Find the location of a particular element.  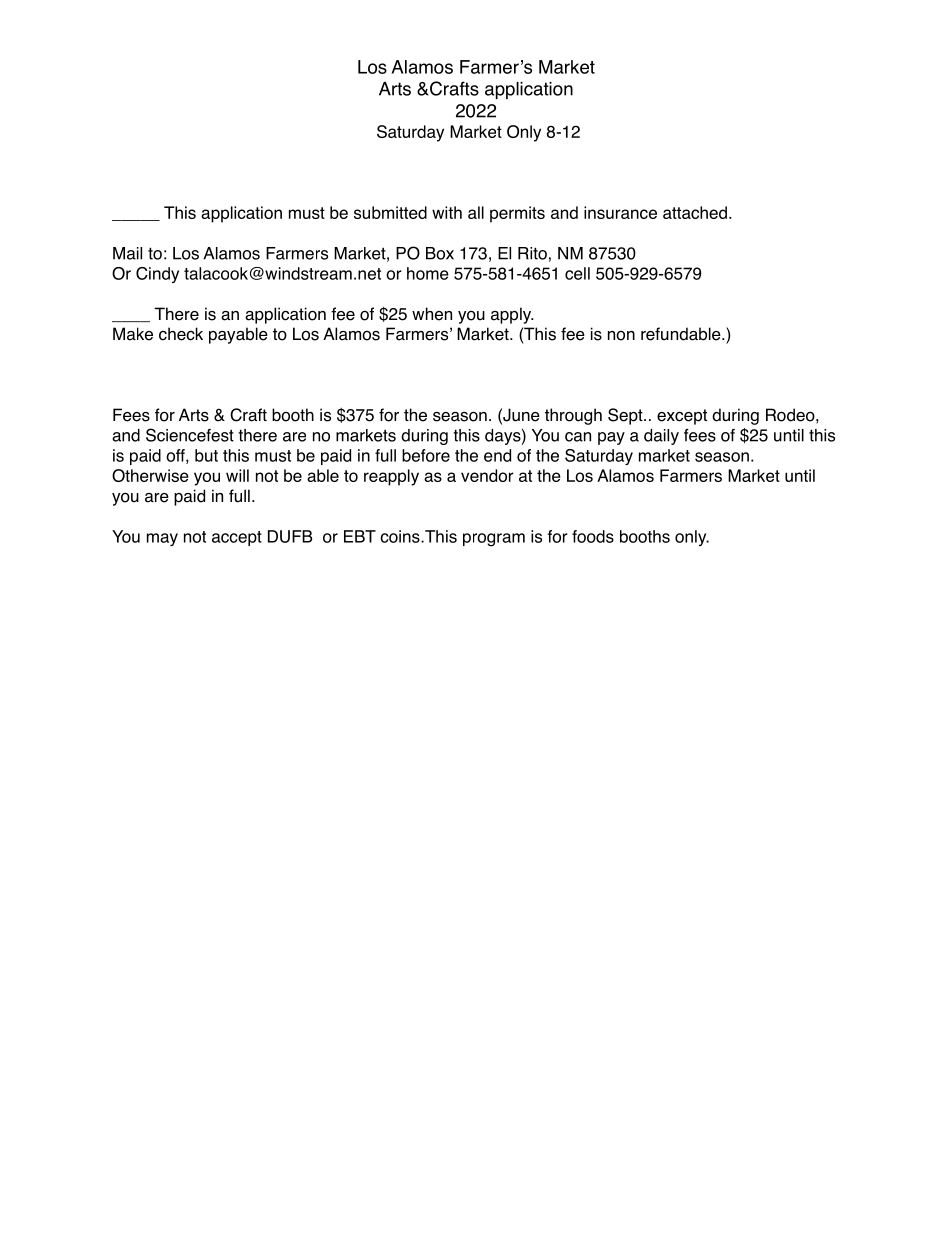

check is located at coordinates (181, 334).
